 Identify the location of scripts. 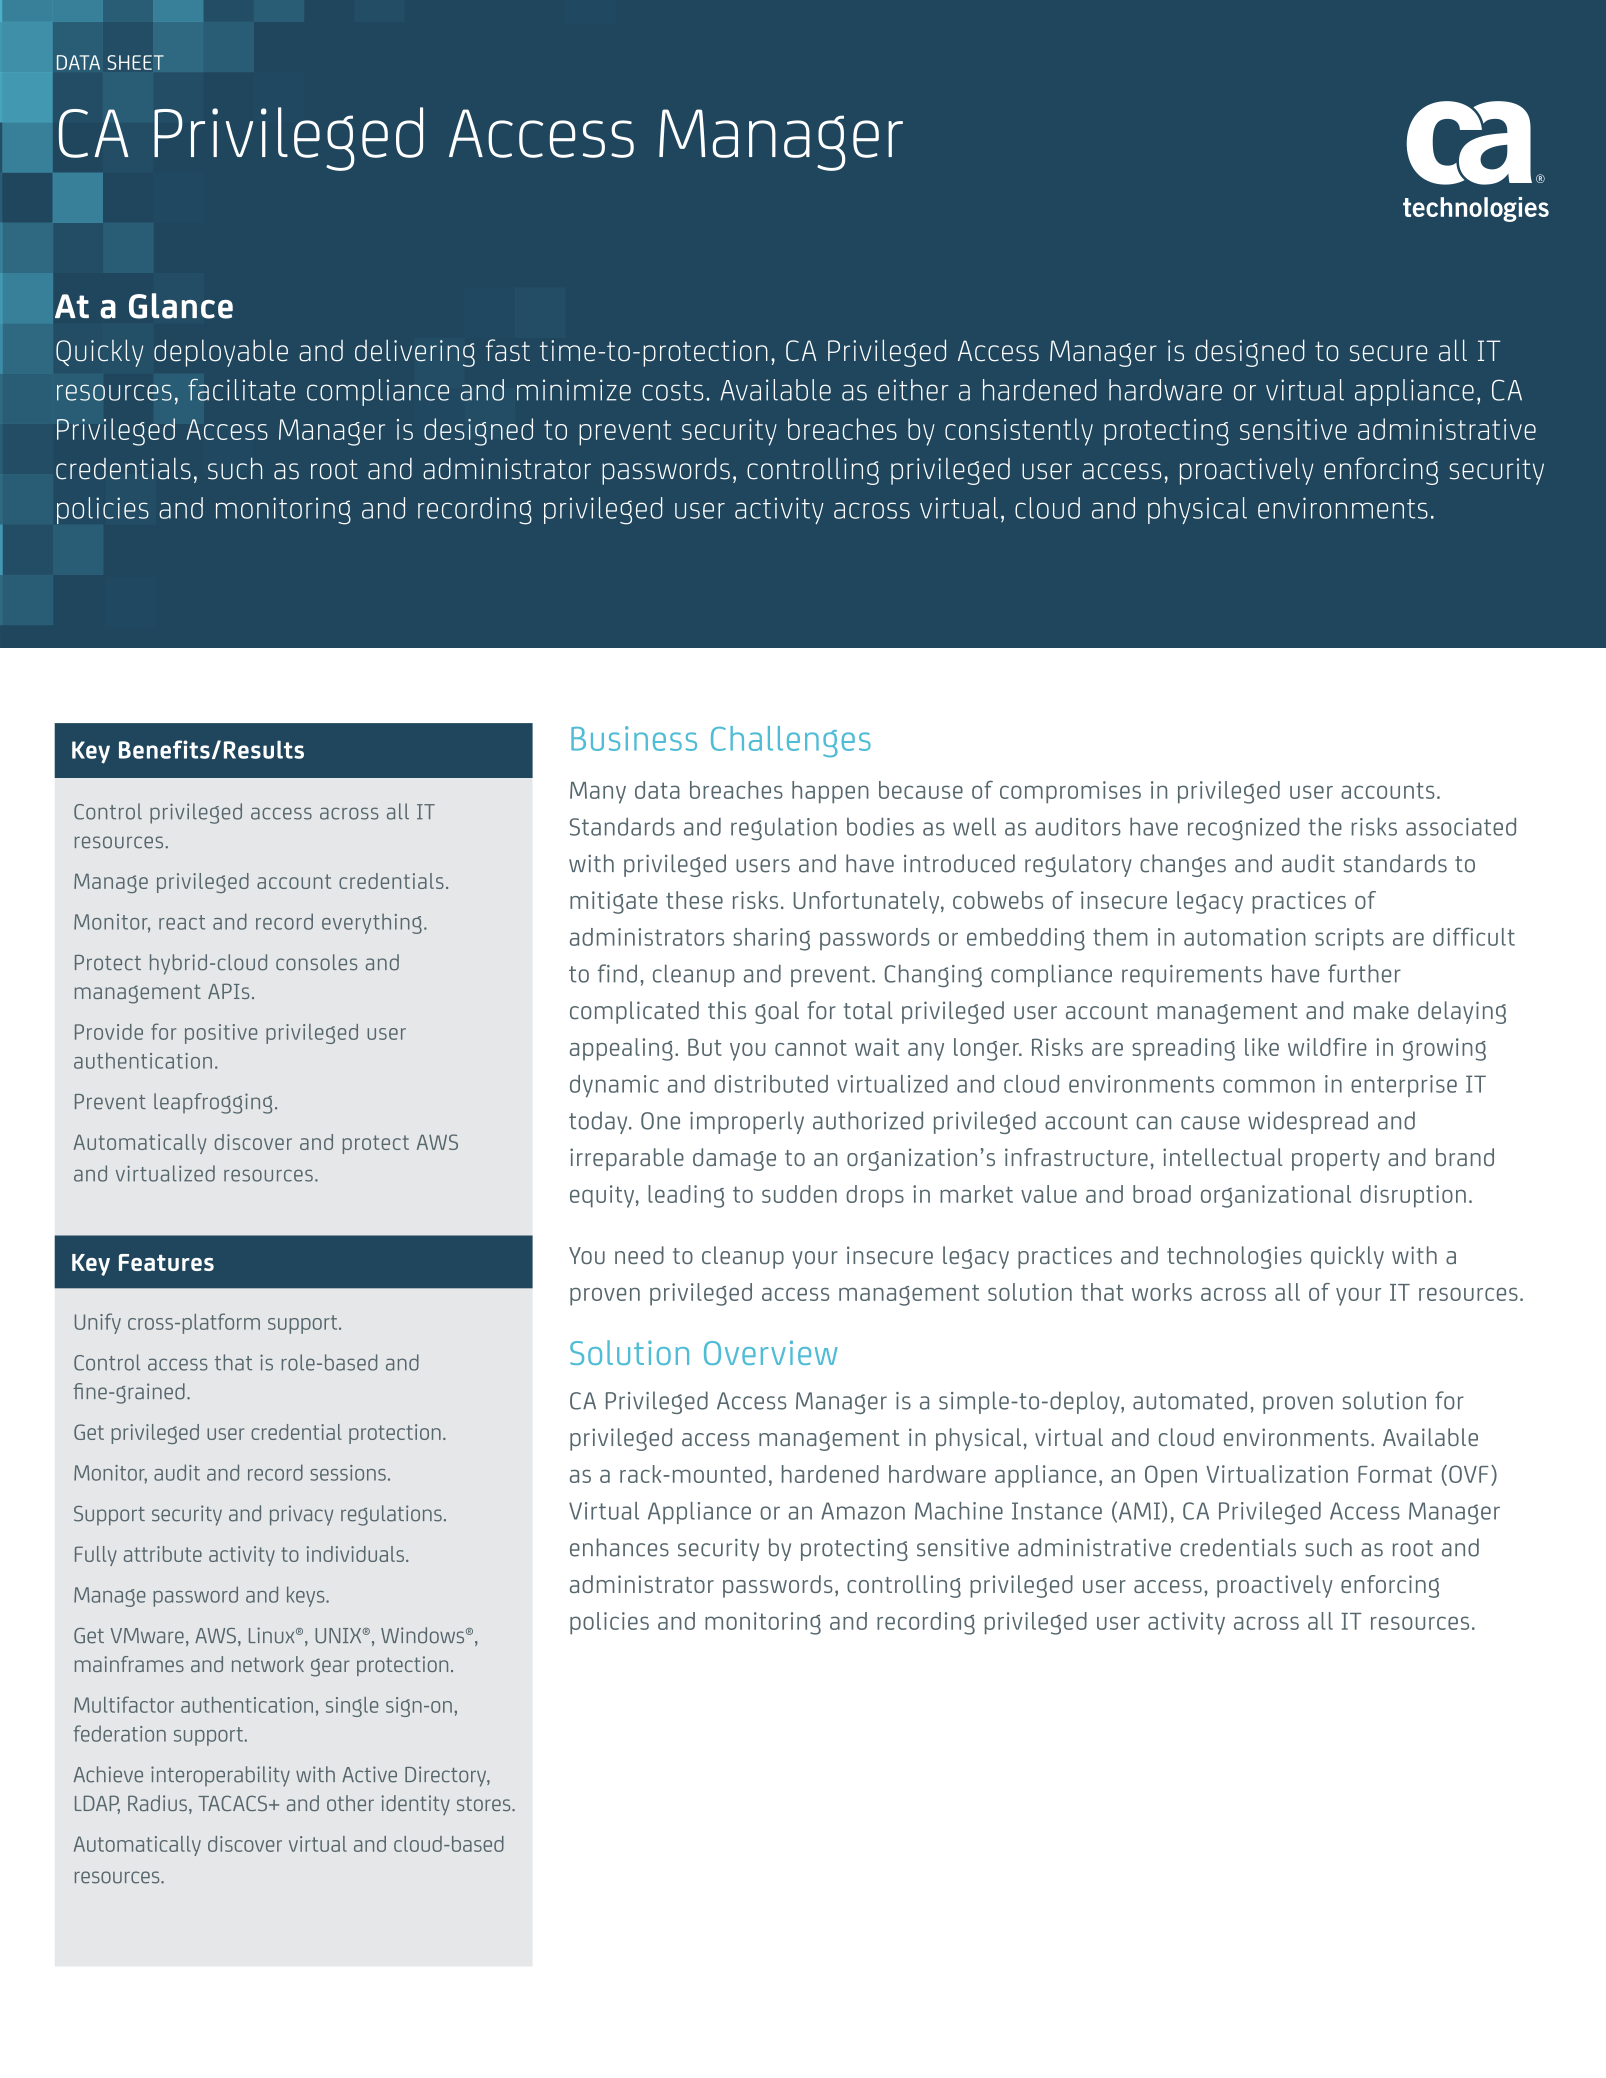
(1349, 939).
